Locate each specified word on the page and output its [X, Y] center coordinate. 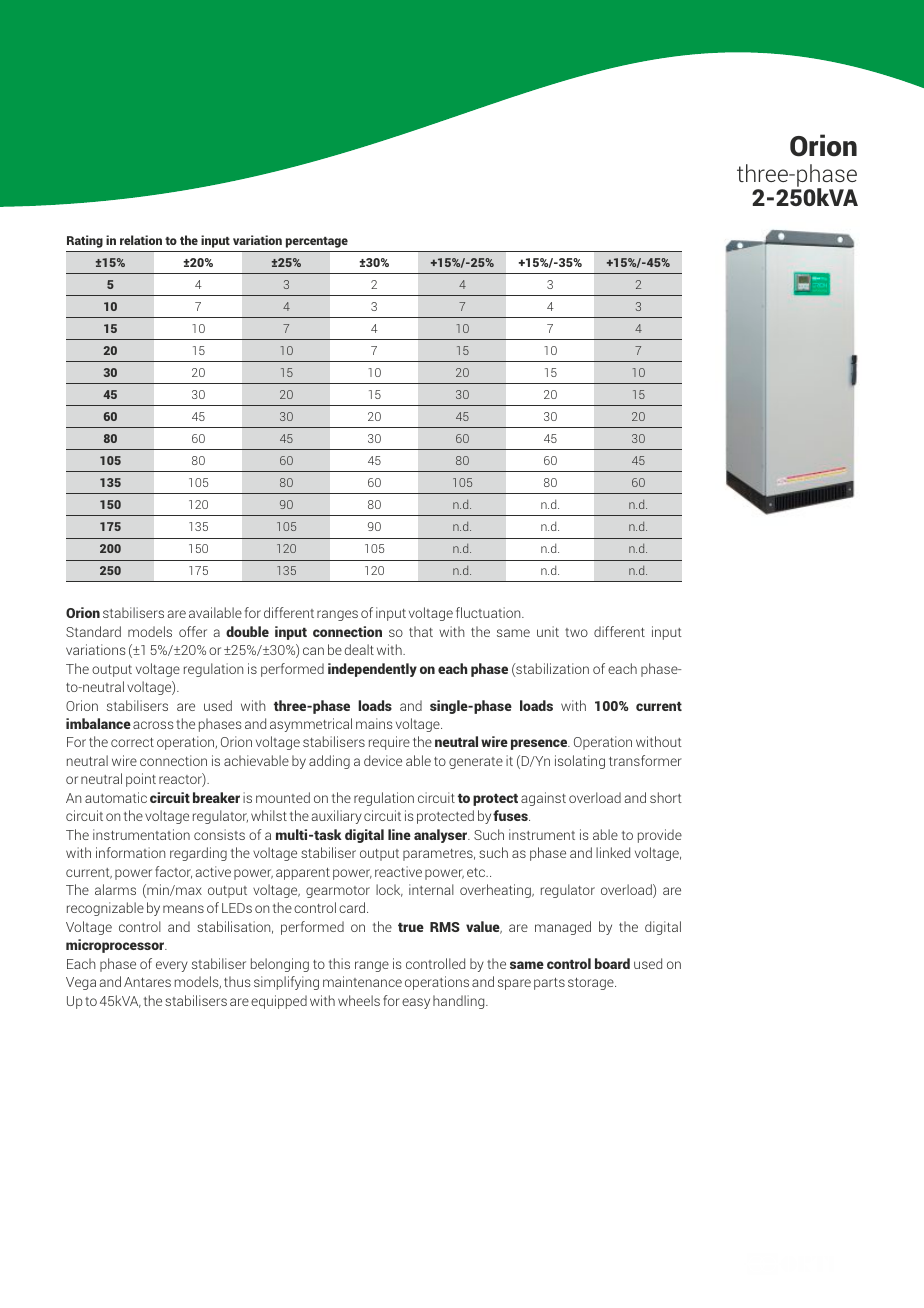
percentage [317, 242]
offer [193, 631]
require [389, 743]
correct [132, 742]
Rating [85, 241]
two [576, 632]
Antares [147, 982]
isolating [580, 762]
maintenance [362, 981]
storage [592, 984]
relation [141, 240]
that [421, 631]
